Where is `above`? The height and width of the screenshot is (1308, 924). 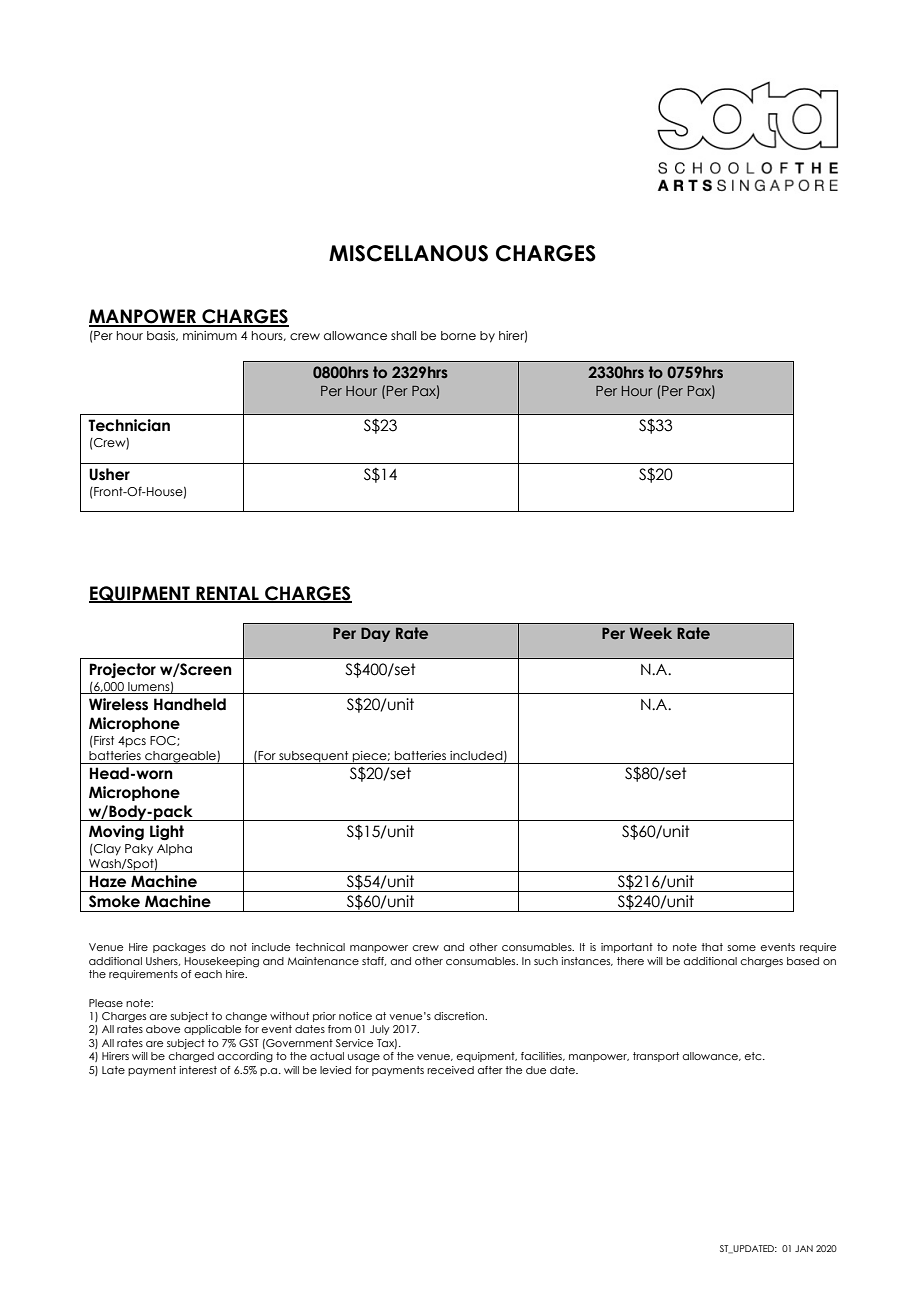 above is located at coordinates (163, 1029).
